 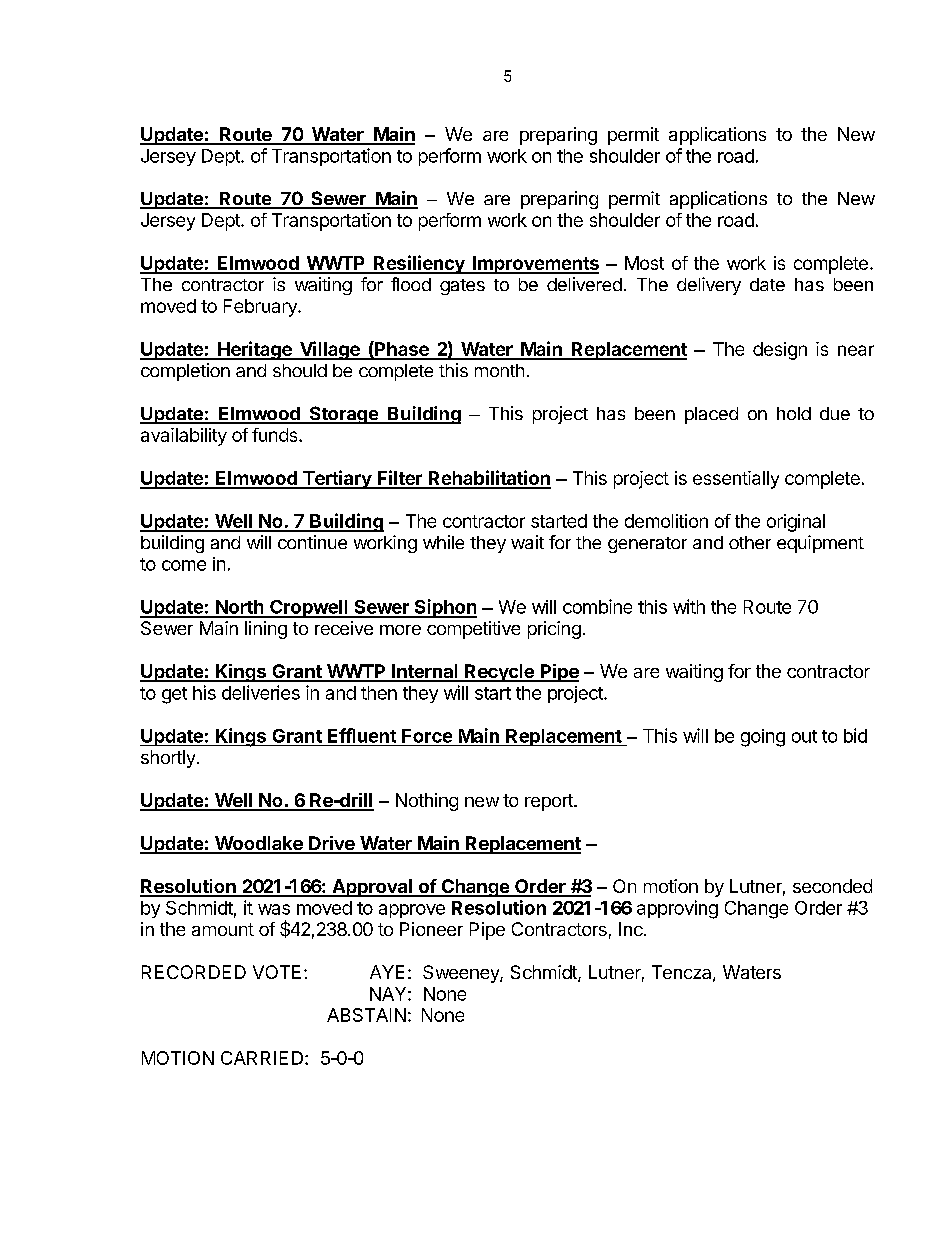 What do you see at coordinates (534, 265) in the screenshot?
I see `Improvements` at bounding box center [534, 265].
